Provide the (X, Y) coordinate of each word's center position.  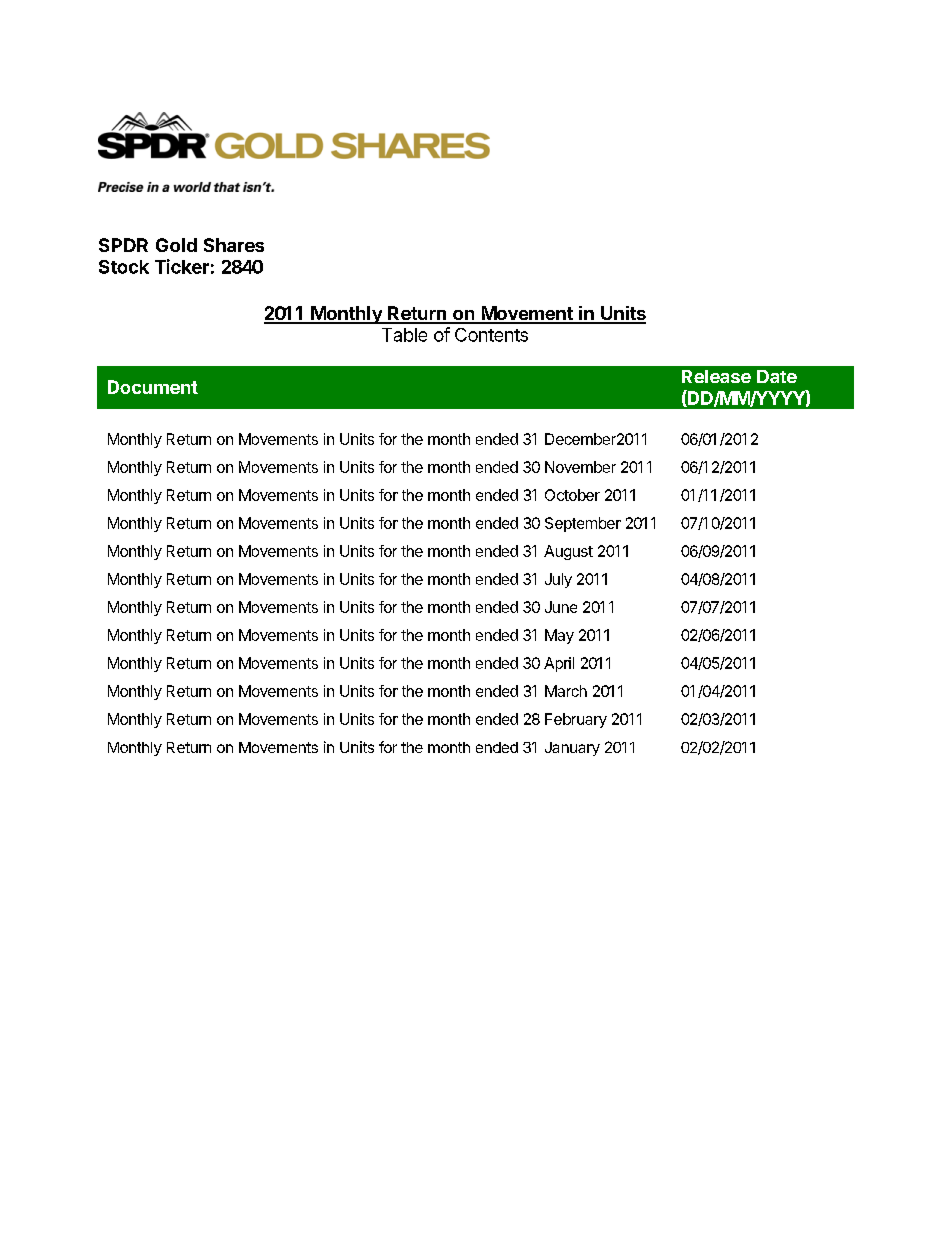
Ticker (182, 266)
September (583, 524)
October (572, 495)
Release (716, 376)
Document (153, 387)
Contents (491, 335)
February (576, 720)
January (572, 749)
